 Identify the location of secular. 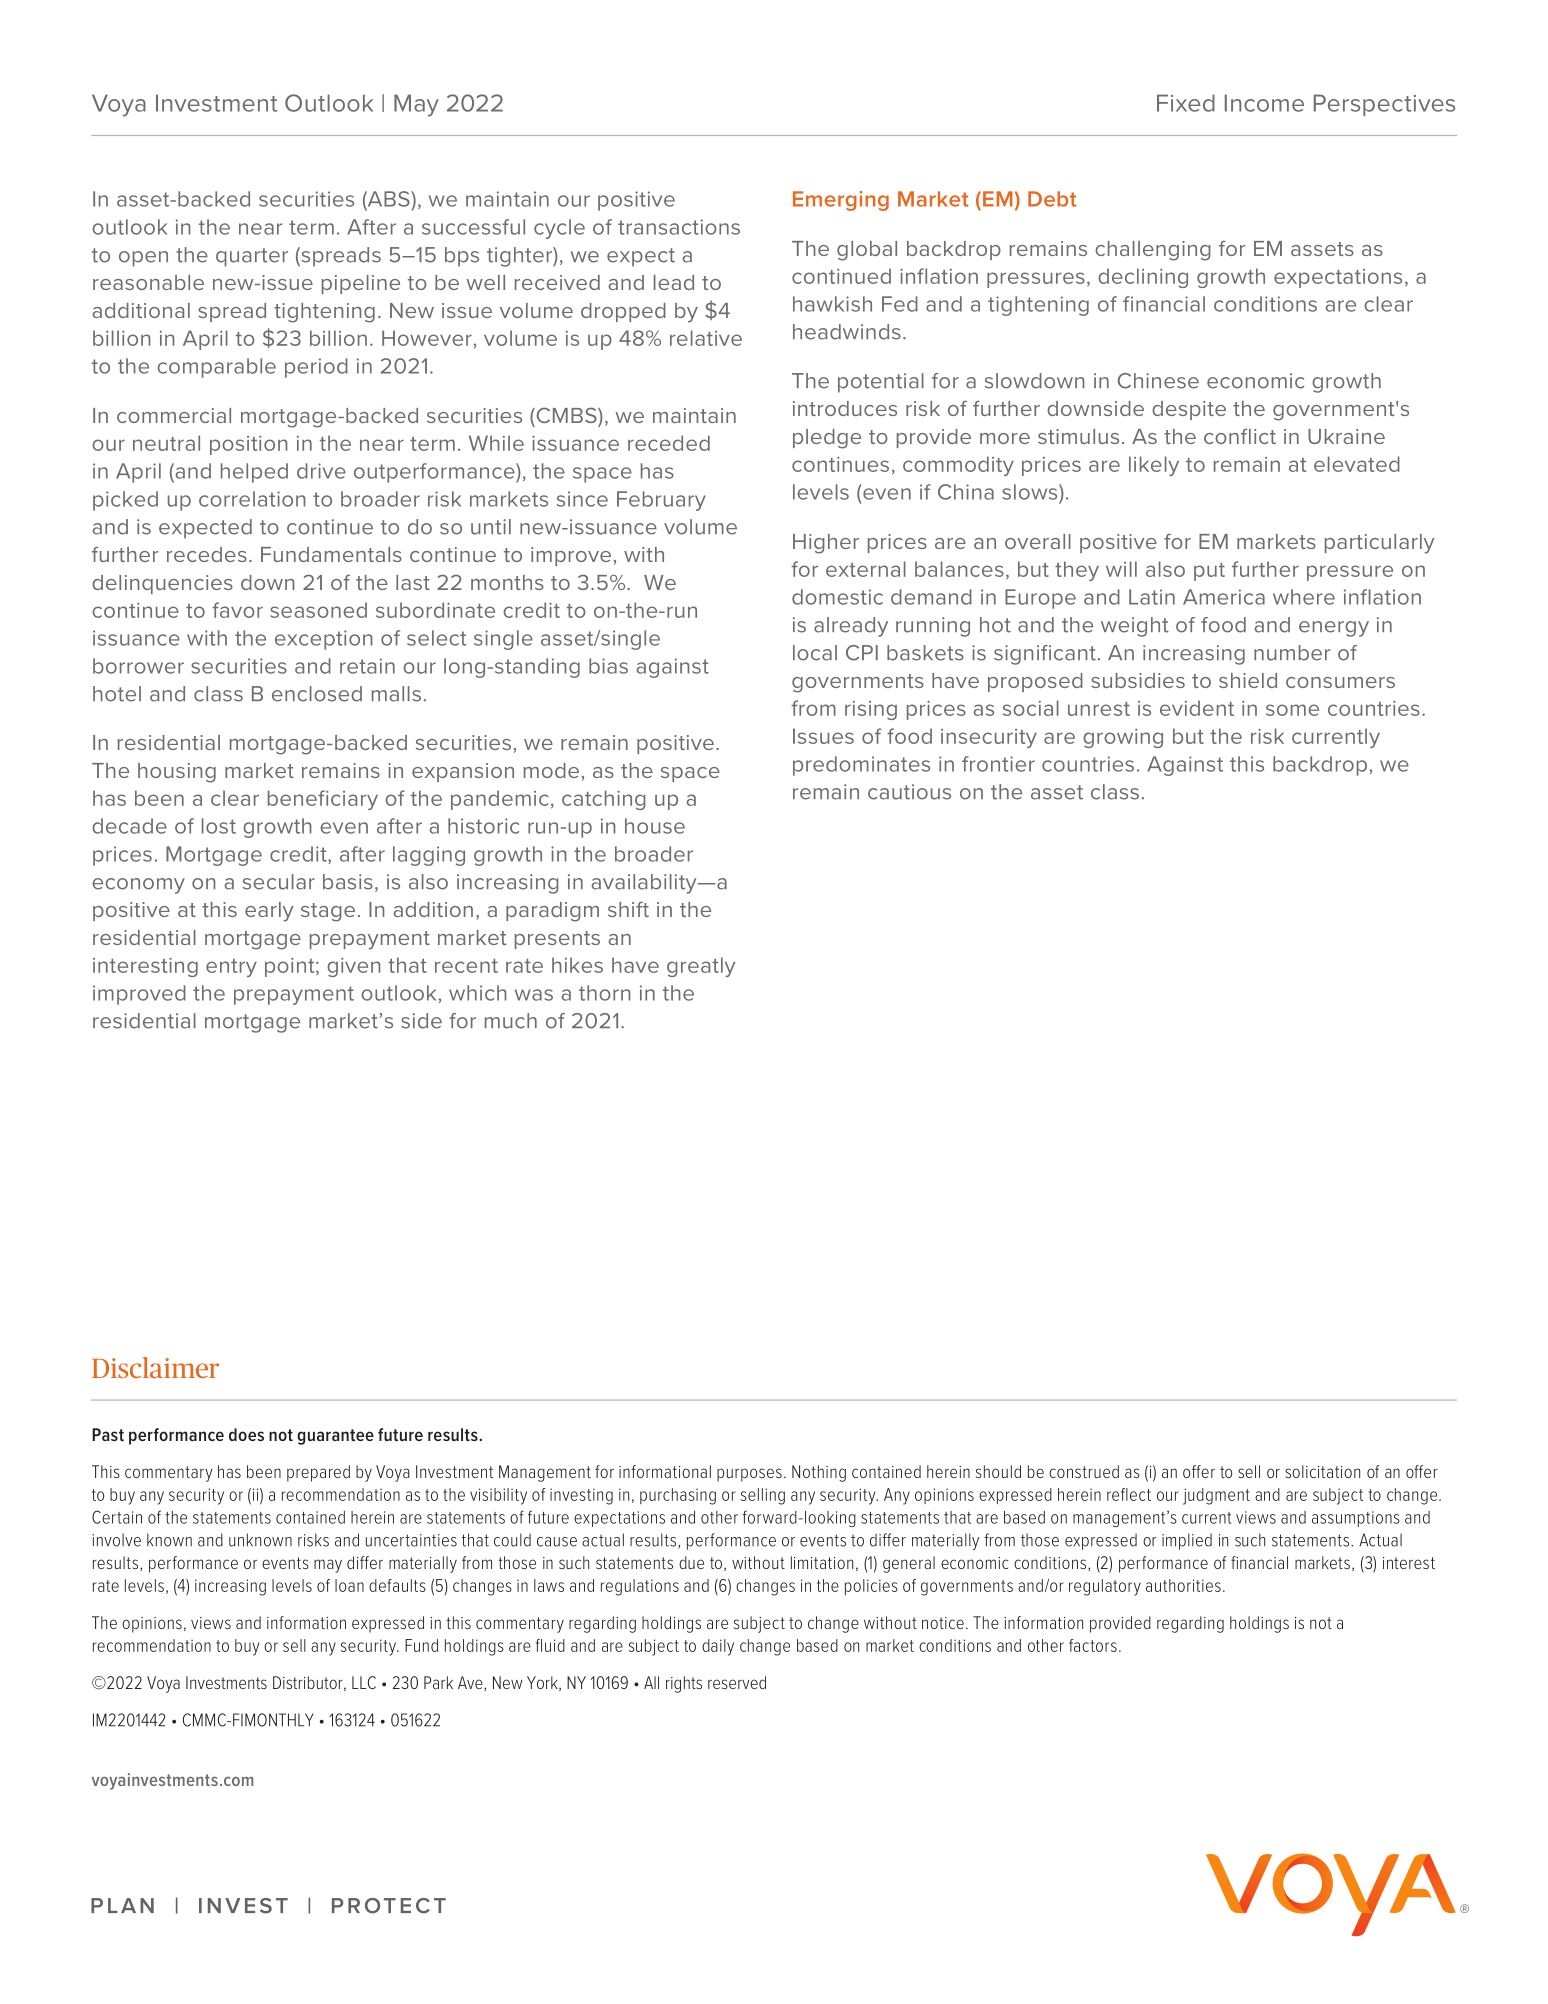
(279, 882).
